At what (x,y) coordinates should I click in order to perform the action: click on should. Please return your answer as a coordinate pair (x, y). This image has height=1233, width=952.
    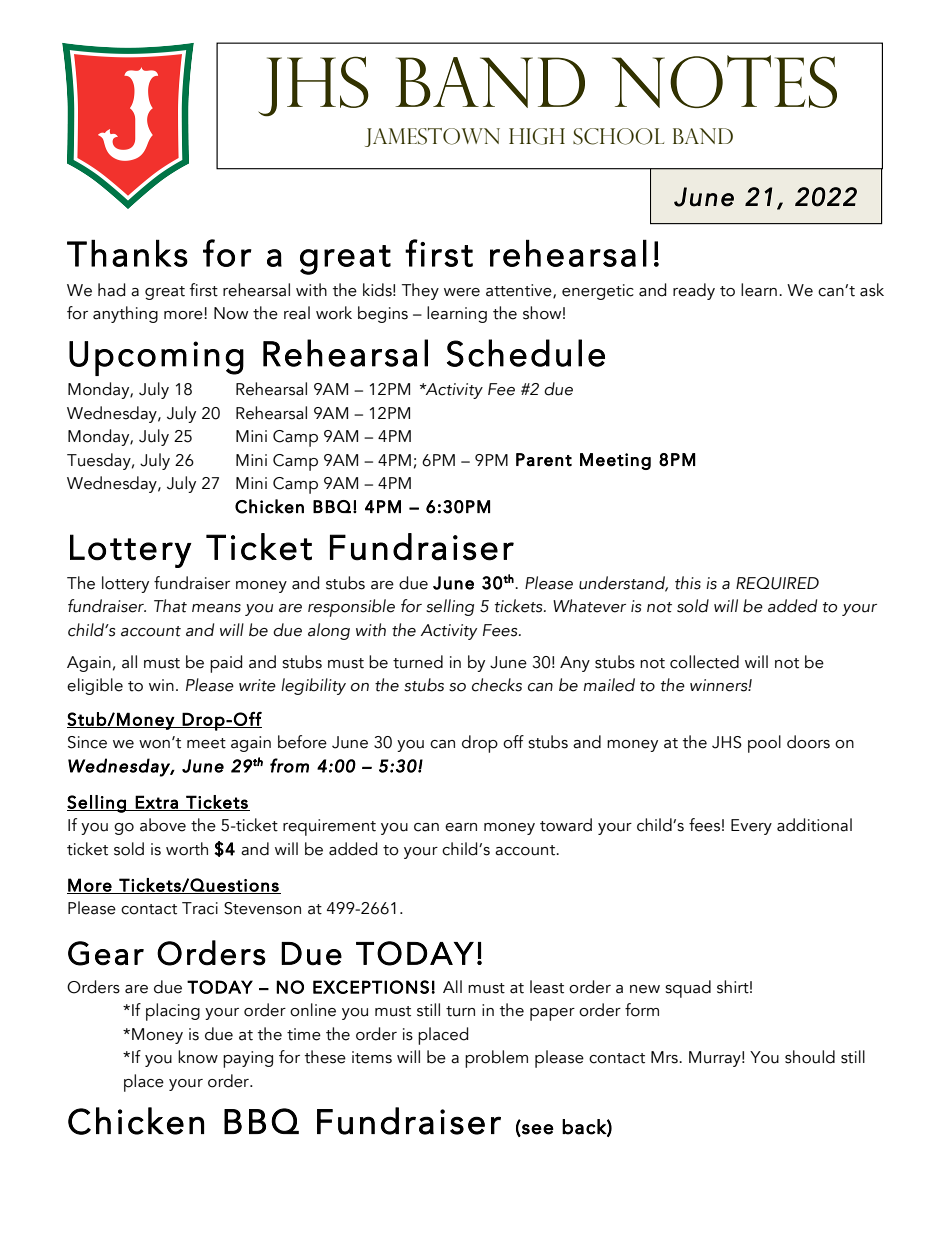
    Looking at the image, I should click on (810, 1057).
